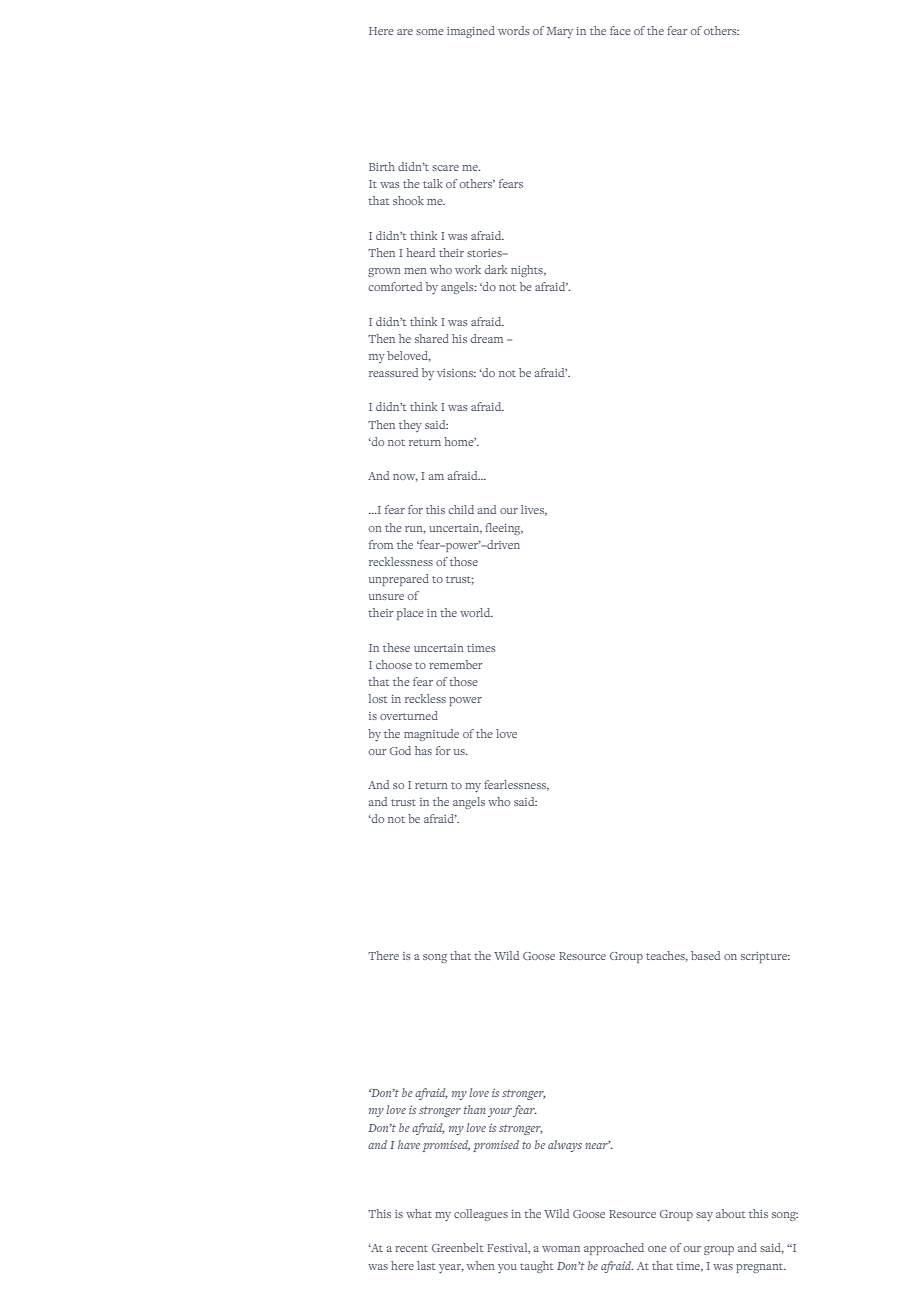 This document has height=1303, width=924. Describe the element at coordinates (561, 1249) in the document. I see `woman` at that location.
